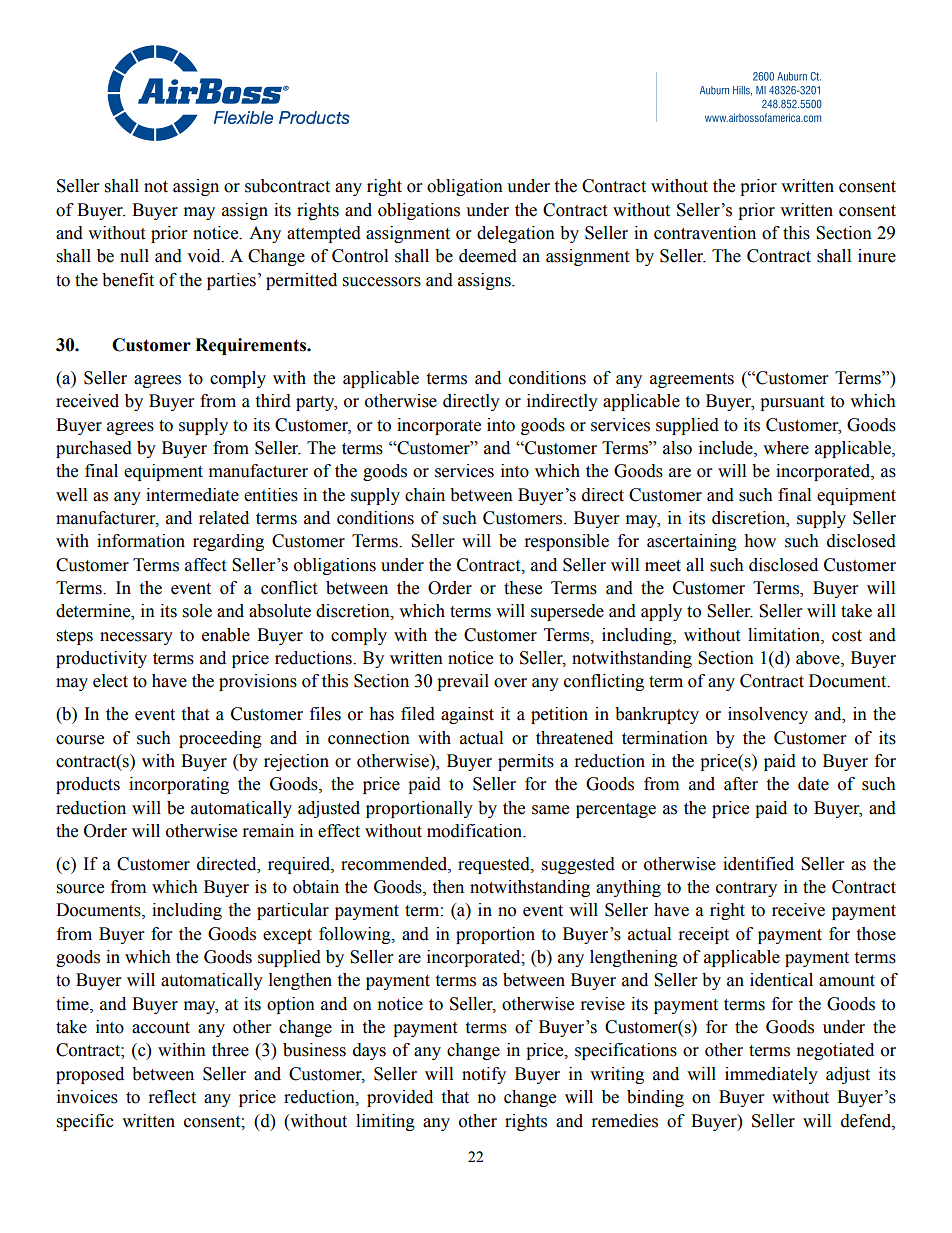 The height and width of the page is (1233, 952). Describe the element at coordinates (488, 256) in the page. I see `deemed` at that location.
